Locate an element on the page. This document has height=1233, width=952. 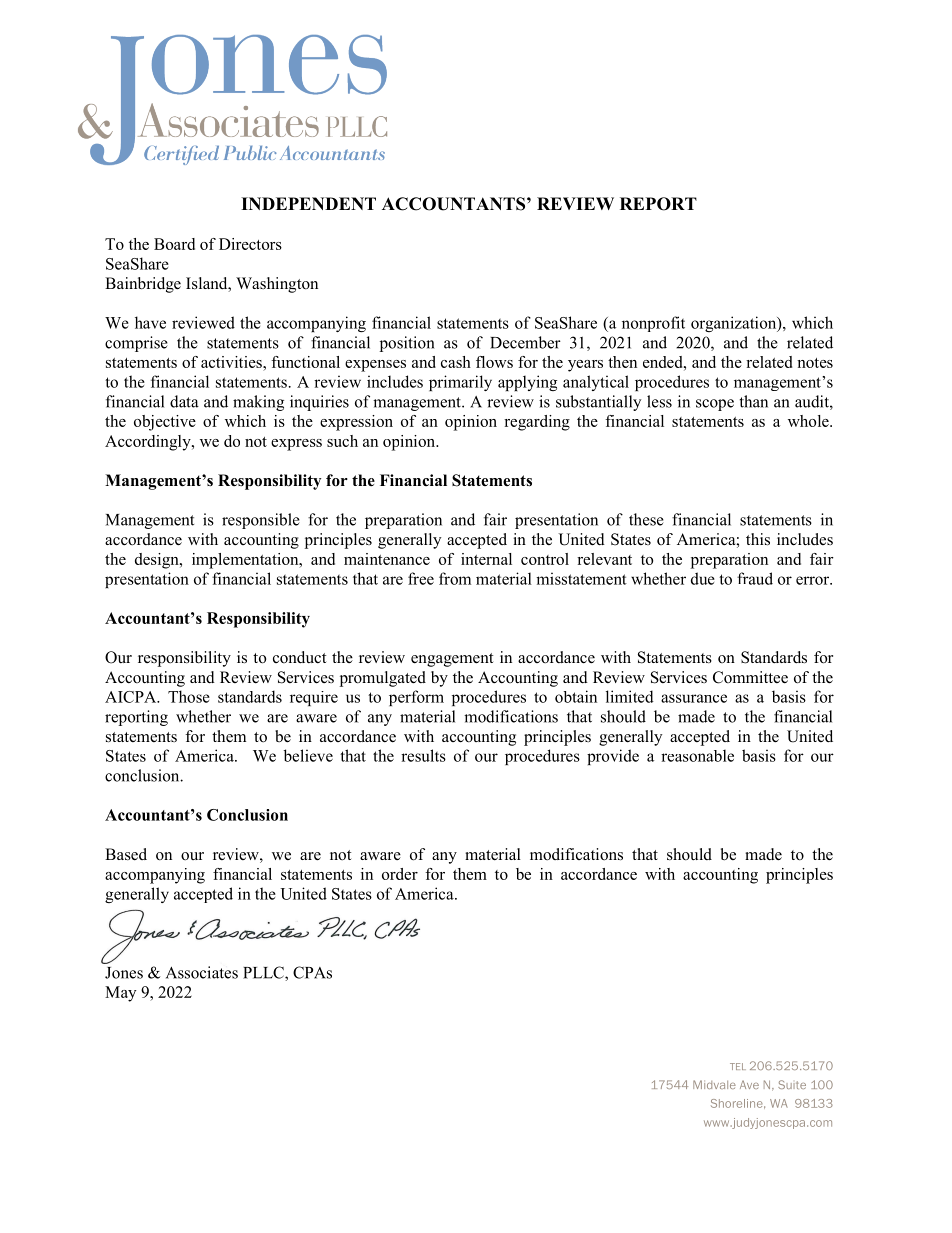
INDEPENDENT is located at coordinates (308, 203).
